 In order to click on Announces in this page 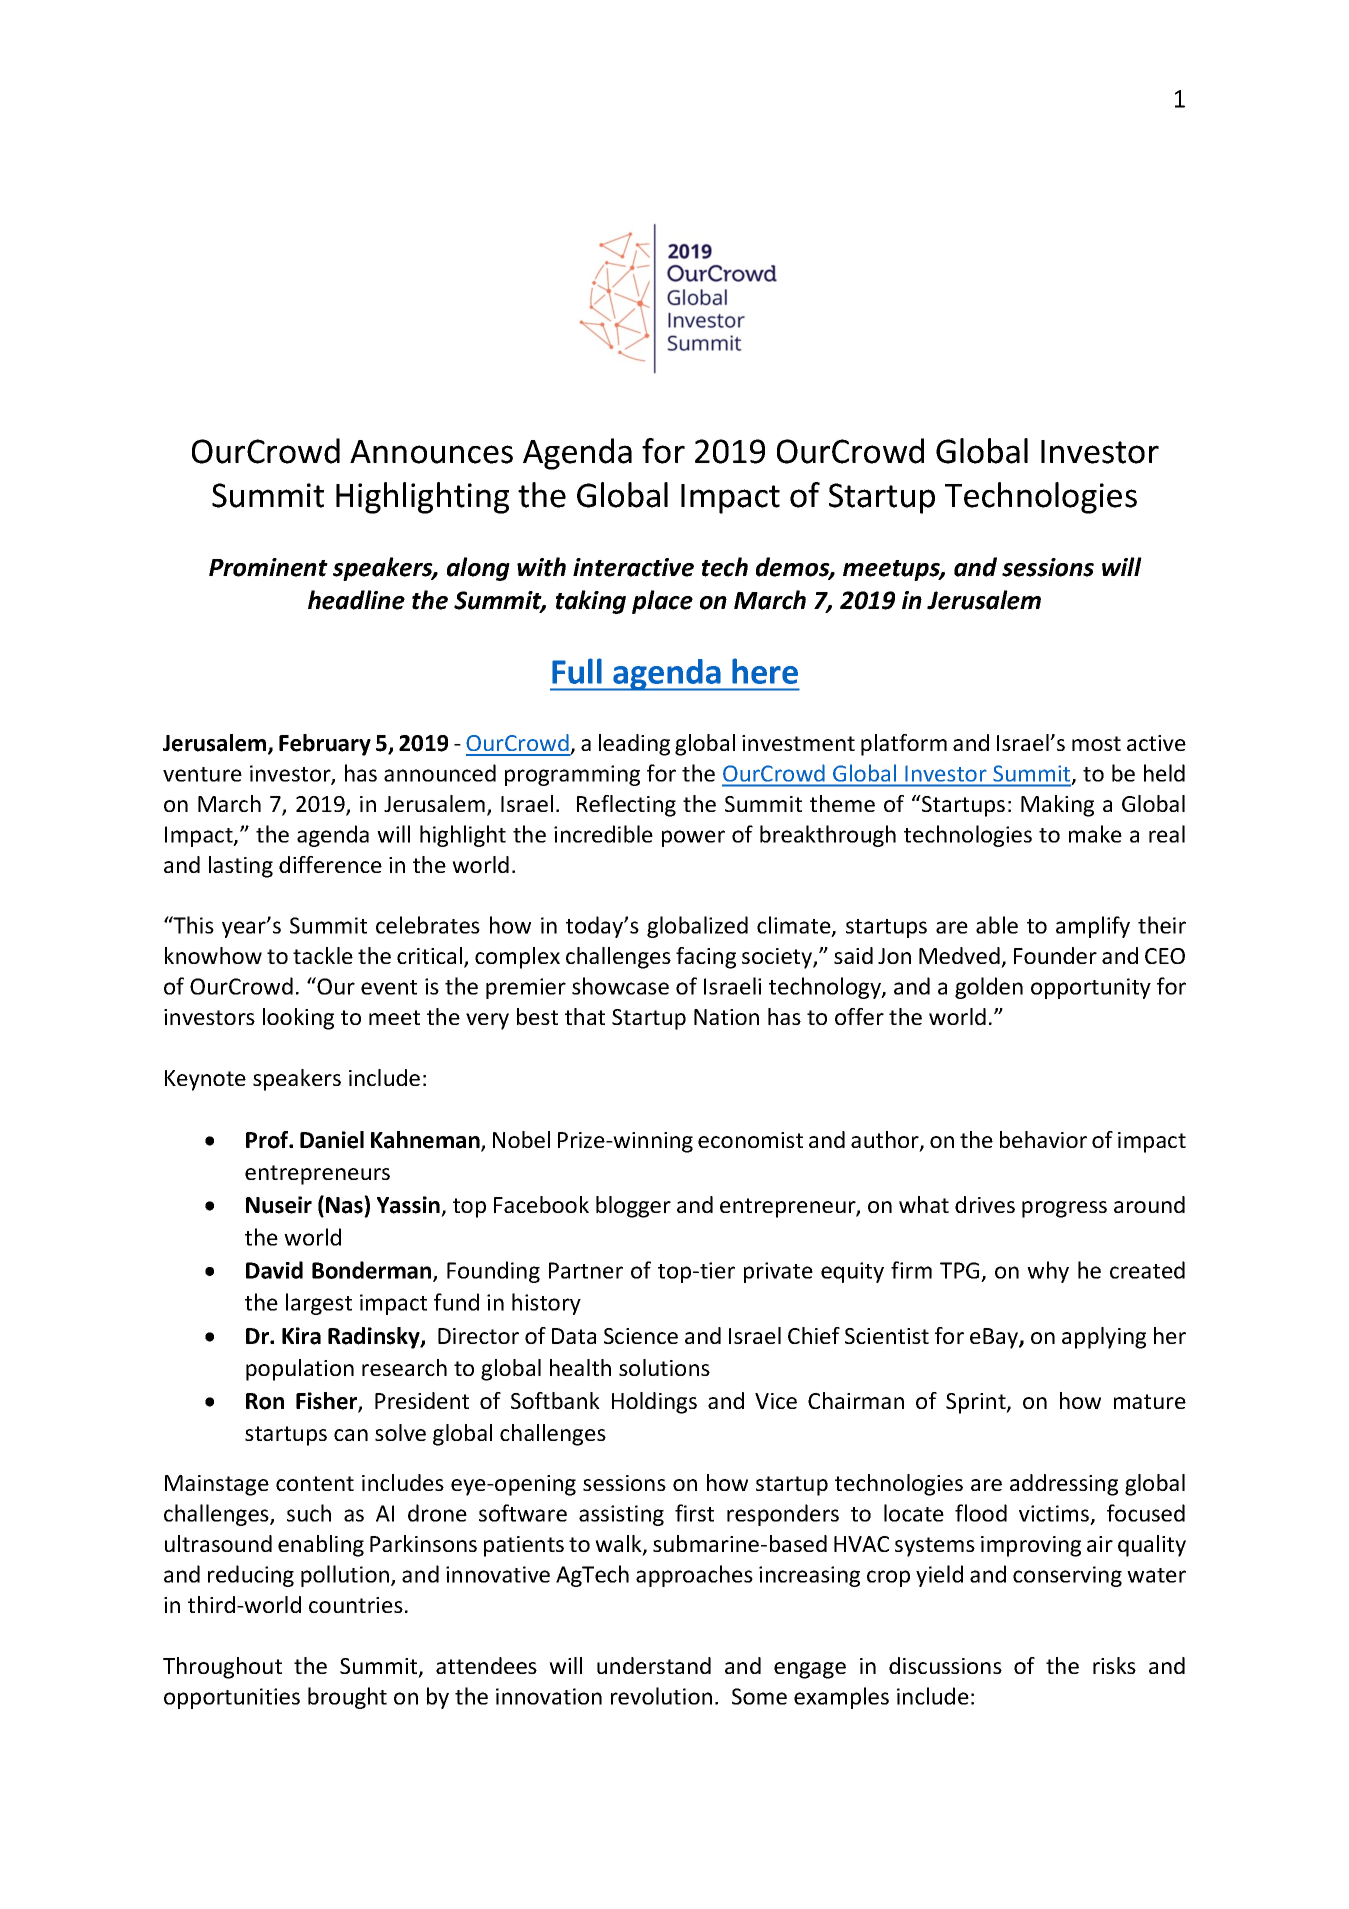, I will do `click(431, 452)`.
